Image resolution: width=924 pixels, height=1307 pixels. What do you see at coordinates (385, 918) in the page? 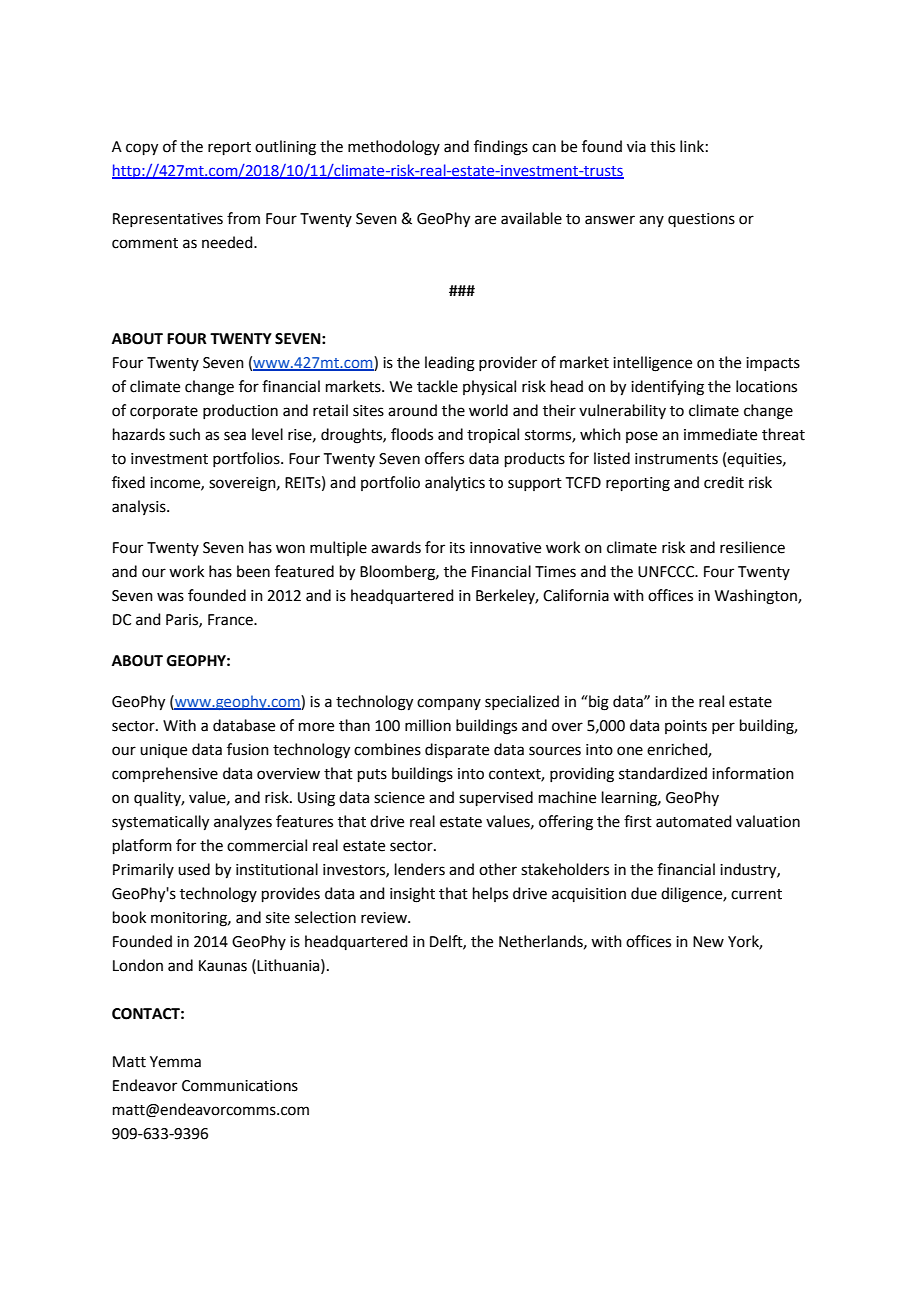
I see `review` at bounding box center [385, 918].
